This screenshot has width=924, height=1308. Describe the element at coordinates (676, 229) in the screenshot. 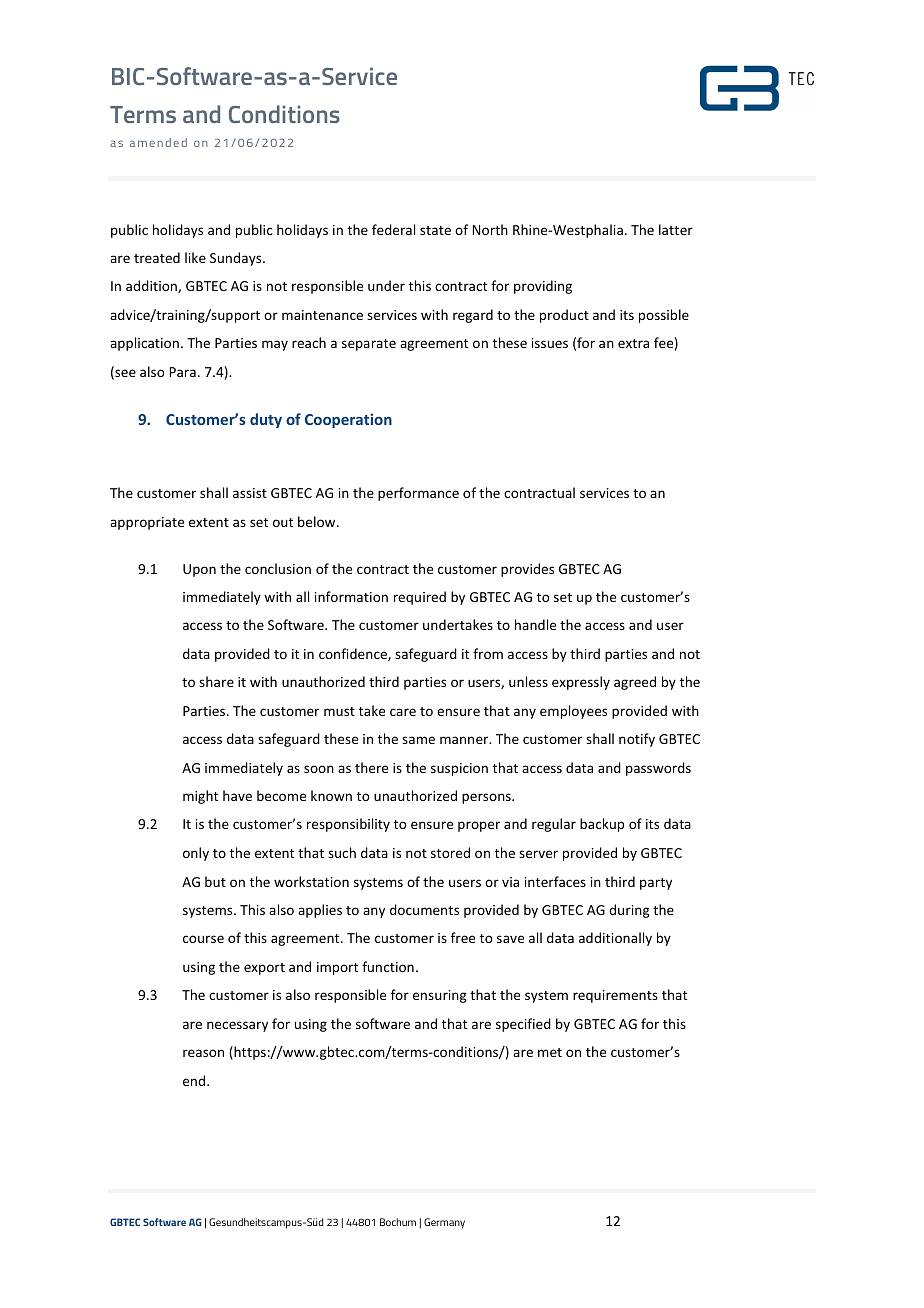

I see `latter` at that location.
